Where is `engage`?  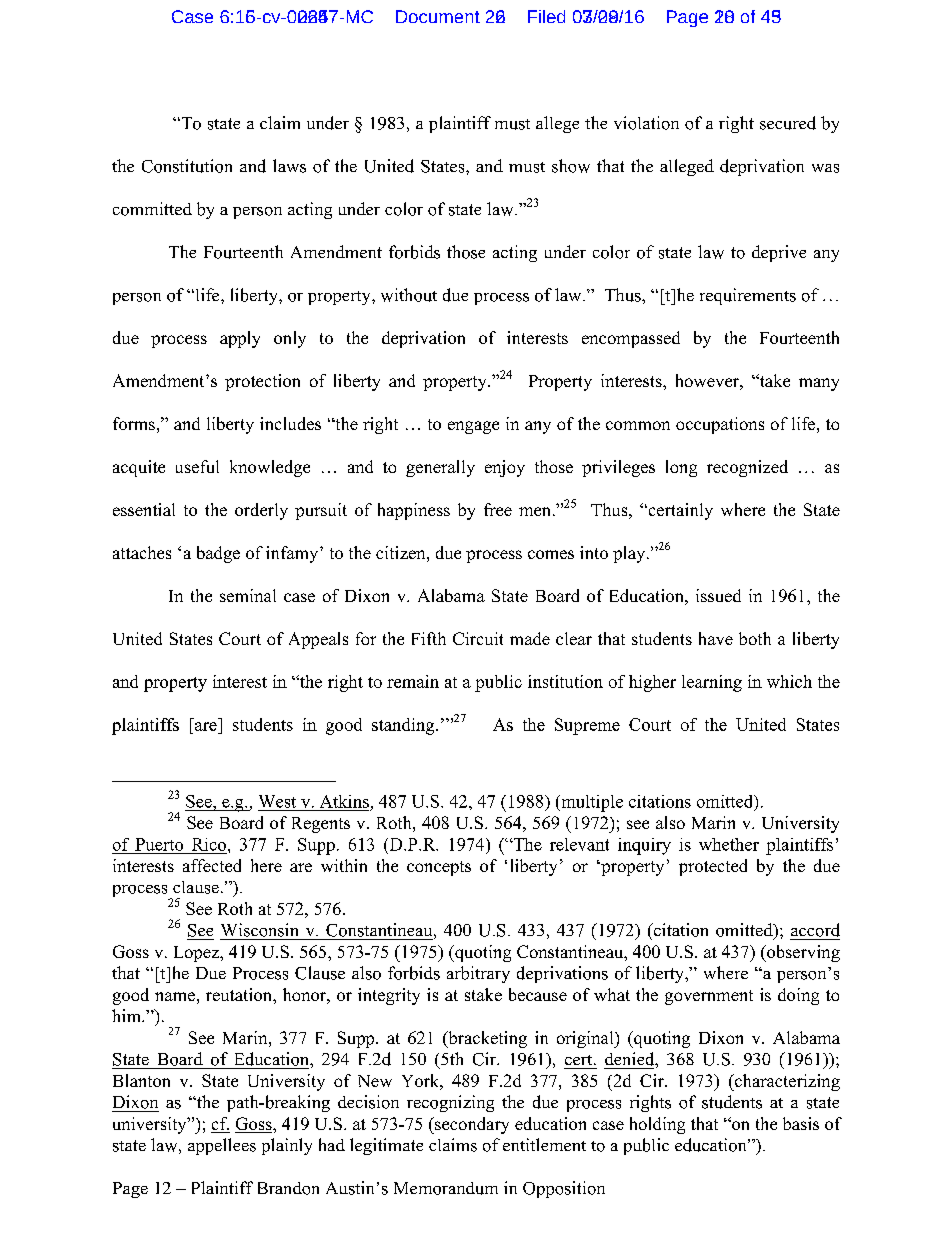 engage is located at coordinates (473, 427).
